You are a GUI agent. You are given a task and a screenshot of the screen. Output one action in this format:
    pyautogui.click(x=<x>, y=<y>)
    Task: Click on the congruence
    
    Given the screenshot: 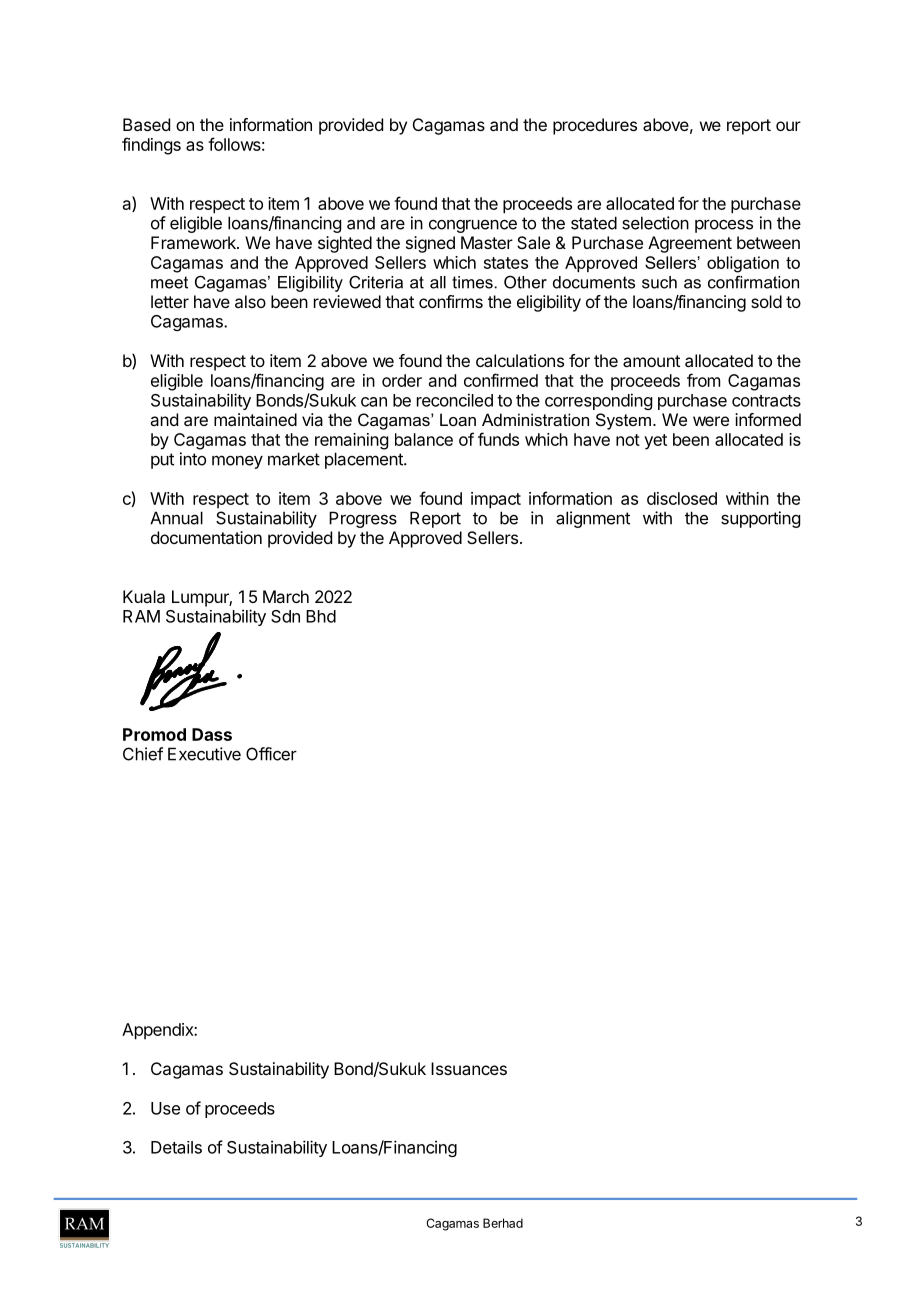 What is the action you would take?
    pyautogui.click(x=473, y=226)
